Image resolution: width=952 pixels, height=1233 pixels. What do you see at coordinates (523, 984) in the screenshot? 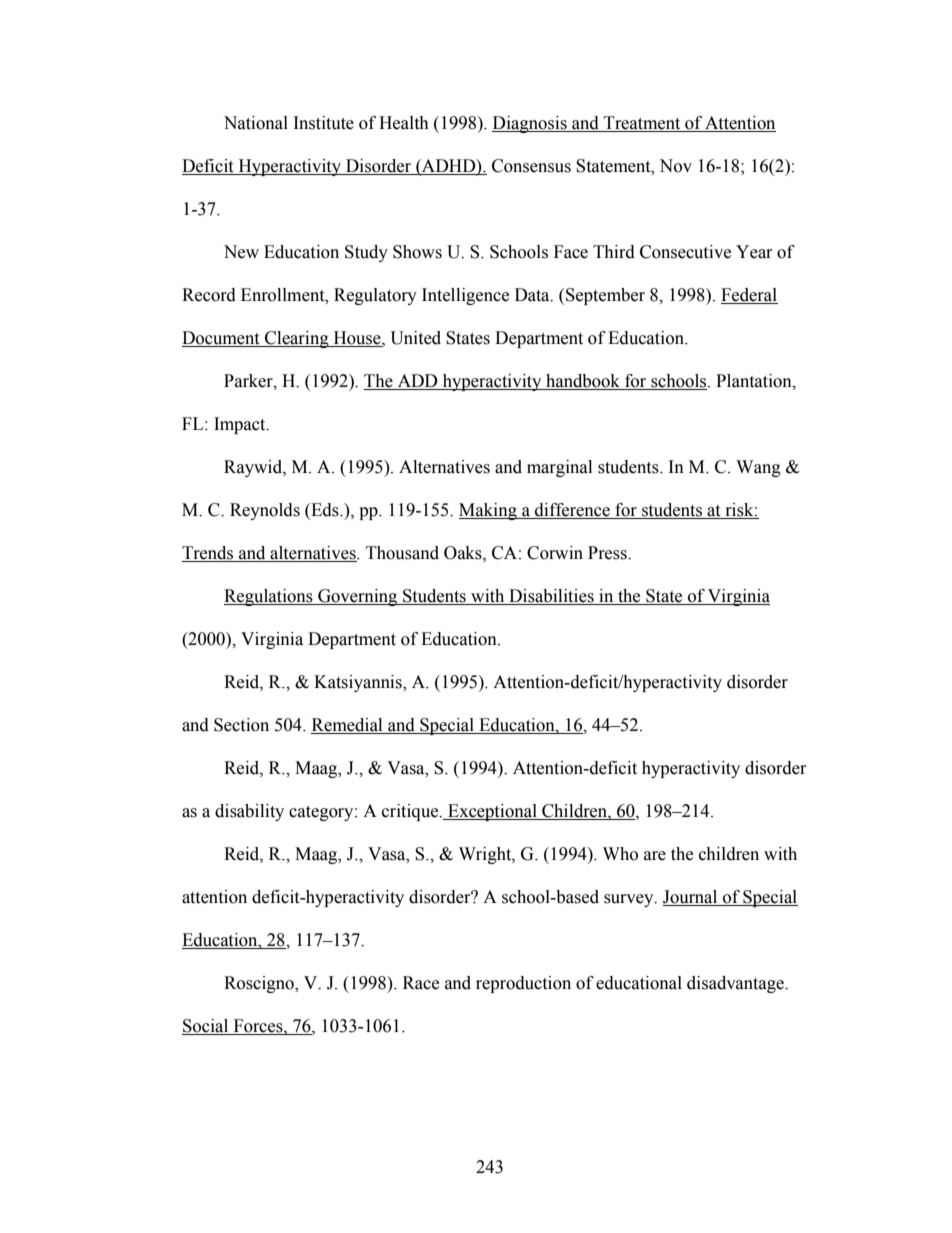
I see `reproduction` at bounding box center [523, 984].
